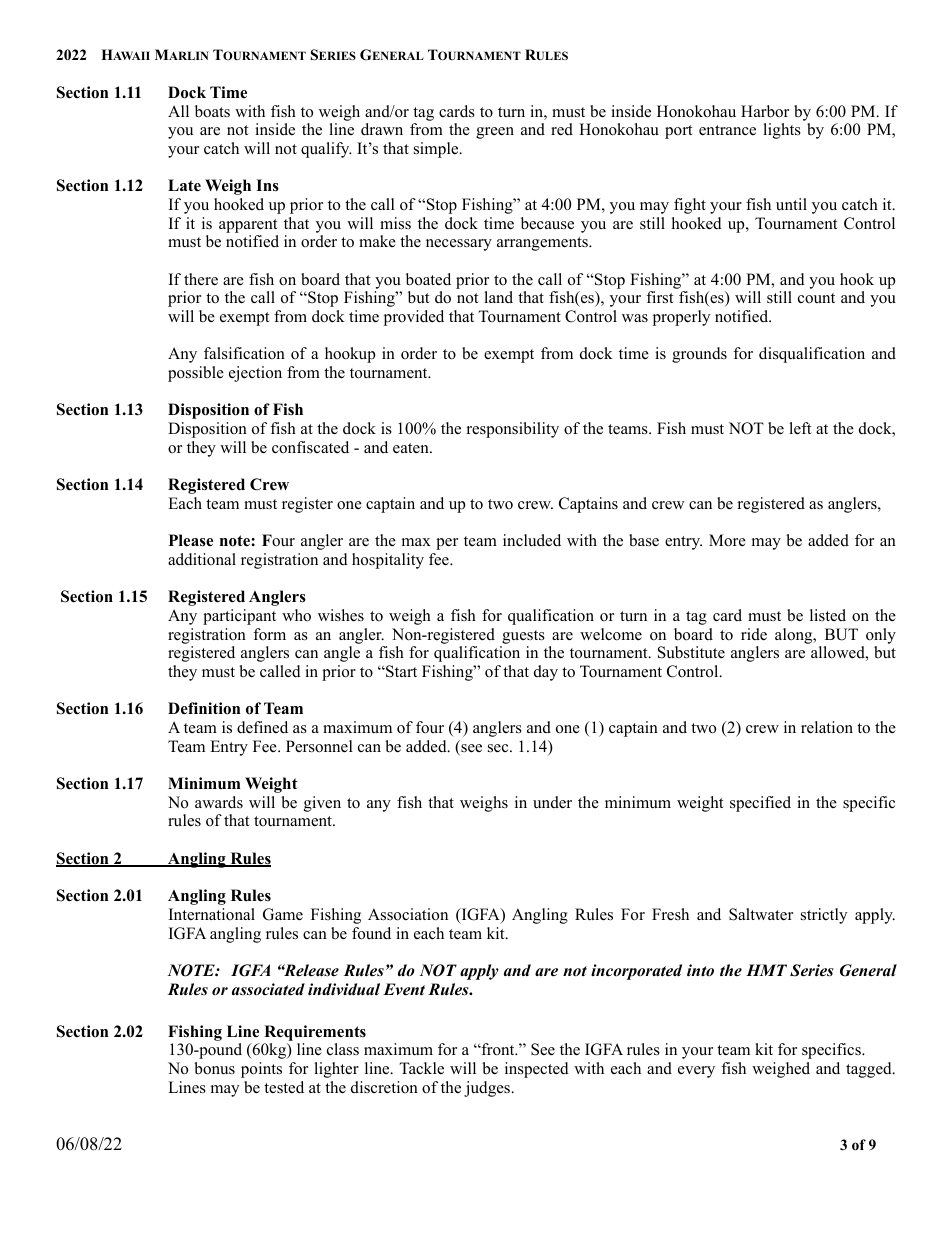  What do you see at coordinates (828, 615) in the page?
I see `listed` at bounding box center [828, 615].
